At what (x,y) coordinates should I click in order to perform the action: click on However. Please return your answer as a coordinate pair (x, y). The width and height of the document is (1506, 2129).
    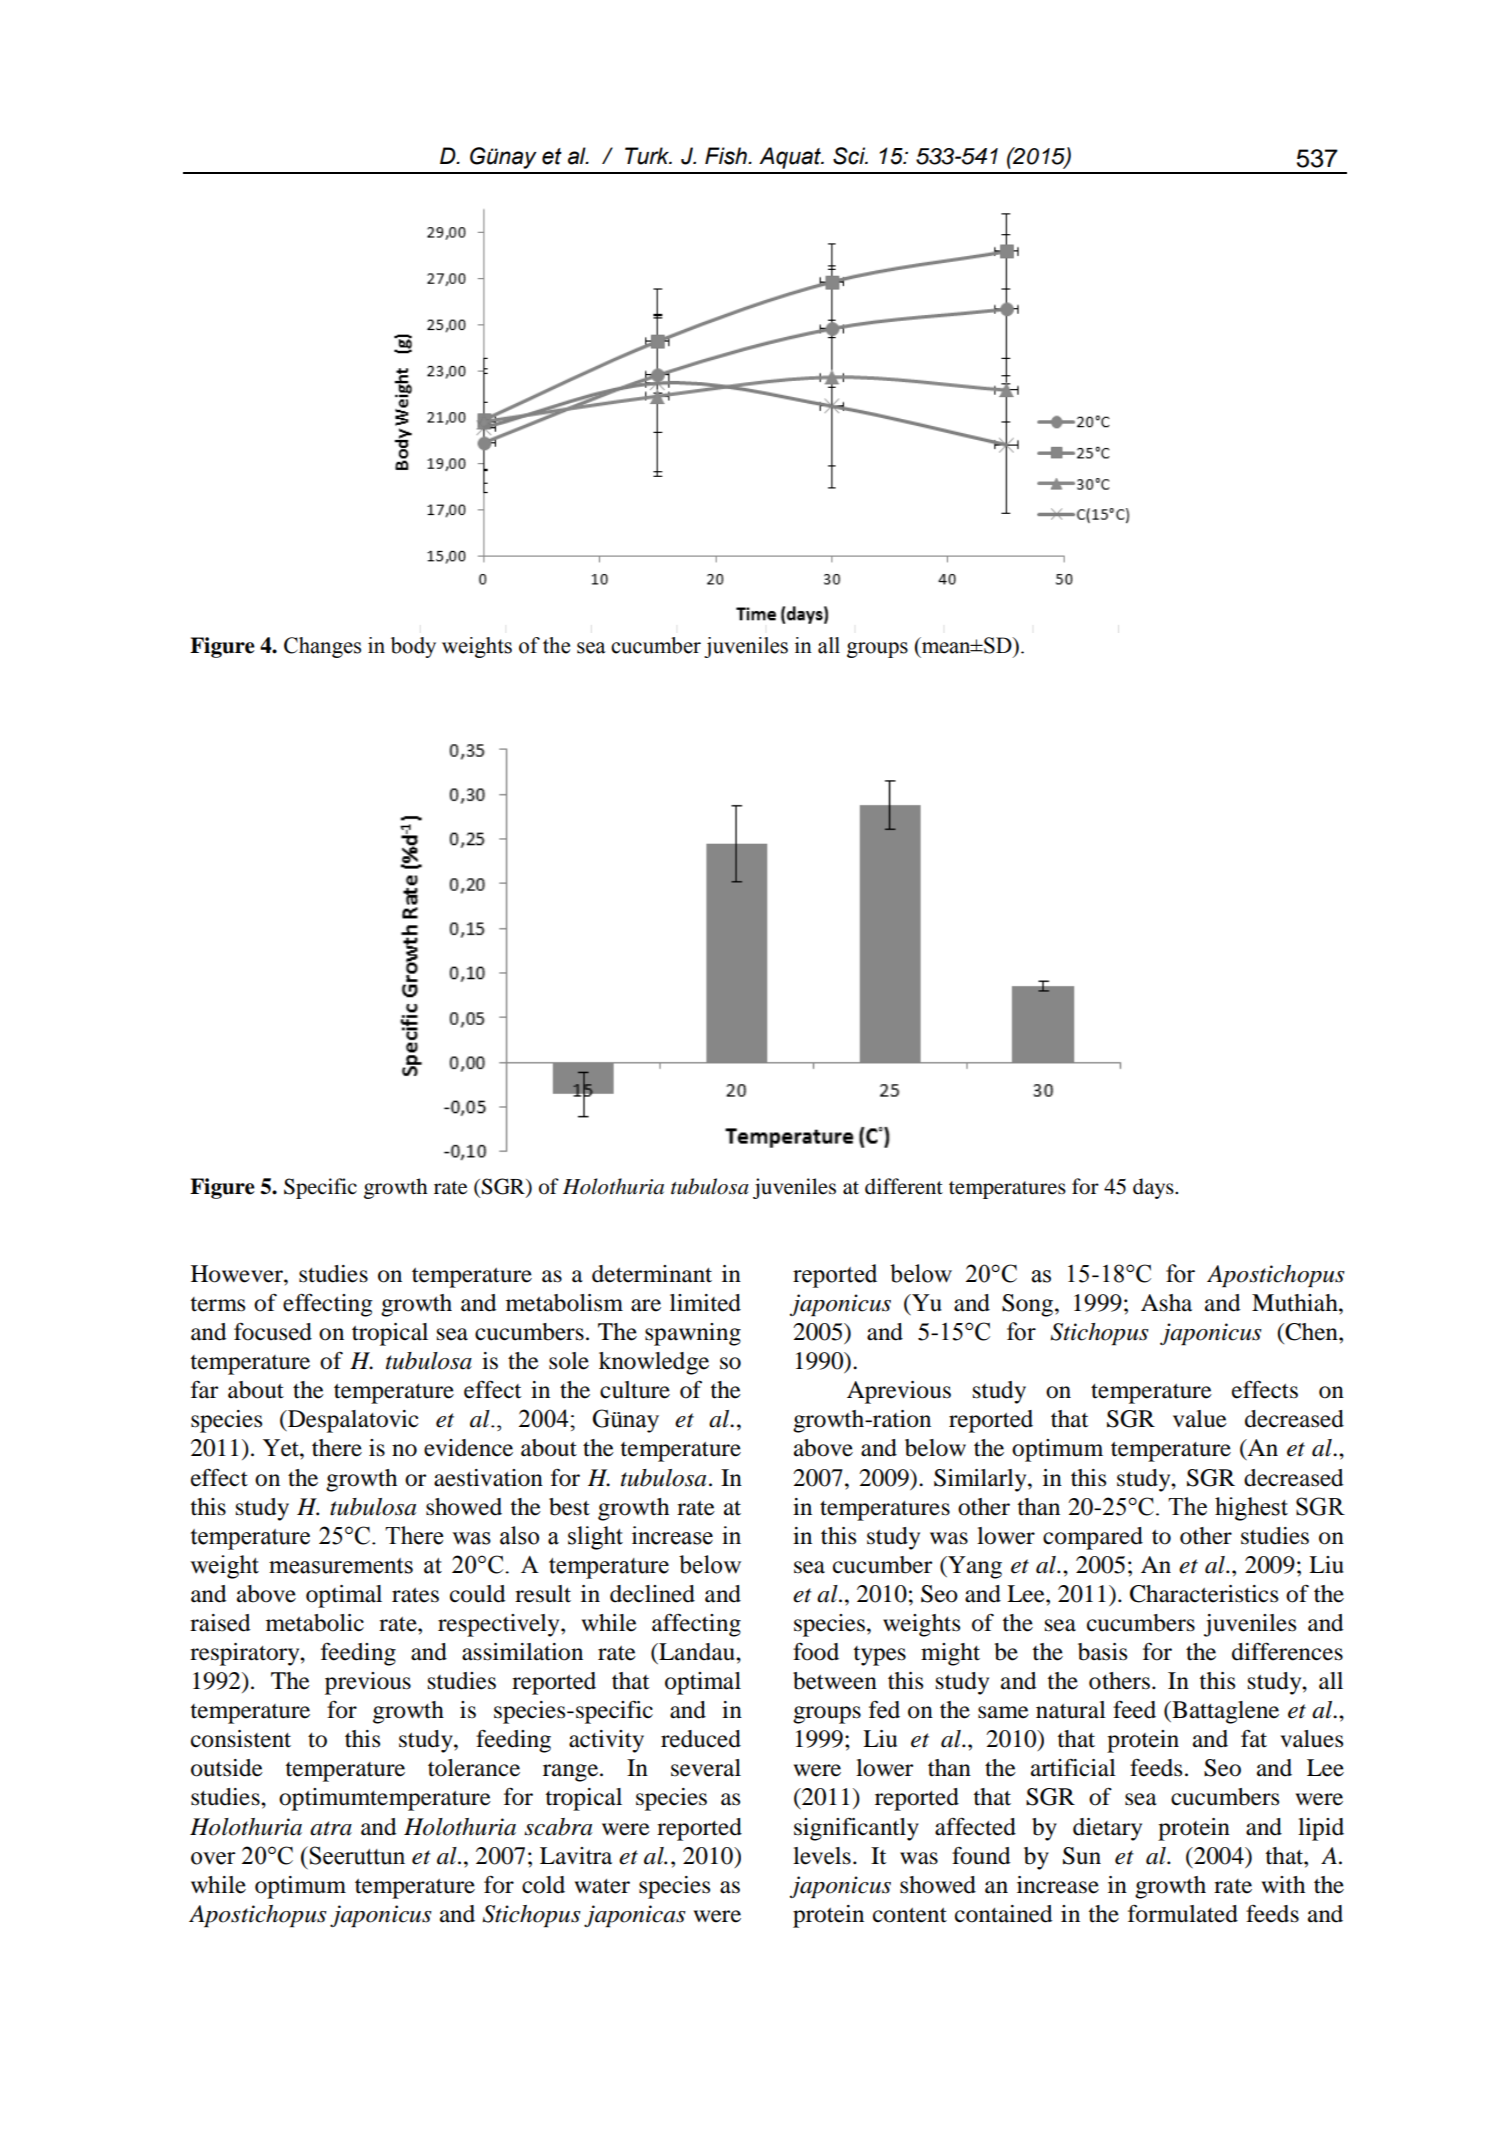
    Looking at the image, I should click on (238, 1274).
